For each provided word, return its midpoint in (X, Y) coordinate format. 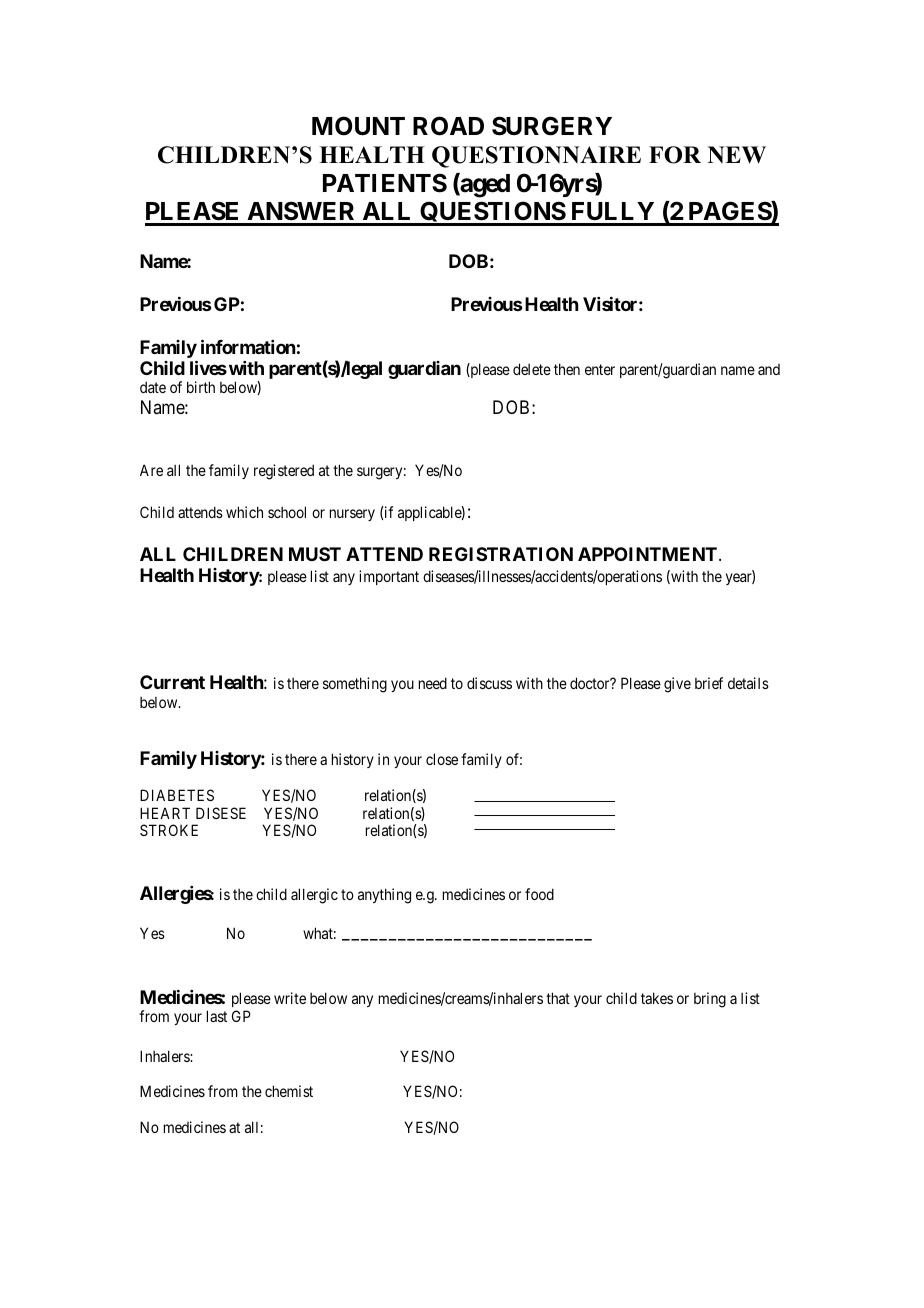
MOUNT (358, 126)
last (217, 1016)
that (558, 998)
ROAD (448, 126)
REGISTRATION (501, 554)
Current (172, 682)
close (442, 759)
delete (532, 369)
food (539, 894)
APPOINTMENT (649, 554)
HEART (165, 813)
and (769, 369)
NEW (737, 155)
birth (201, 387)
